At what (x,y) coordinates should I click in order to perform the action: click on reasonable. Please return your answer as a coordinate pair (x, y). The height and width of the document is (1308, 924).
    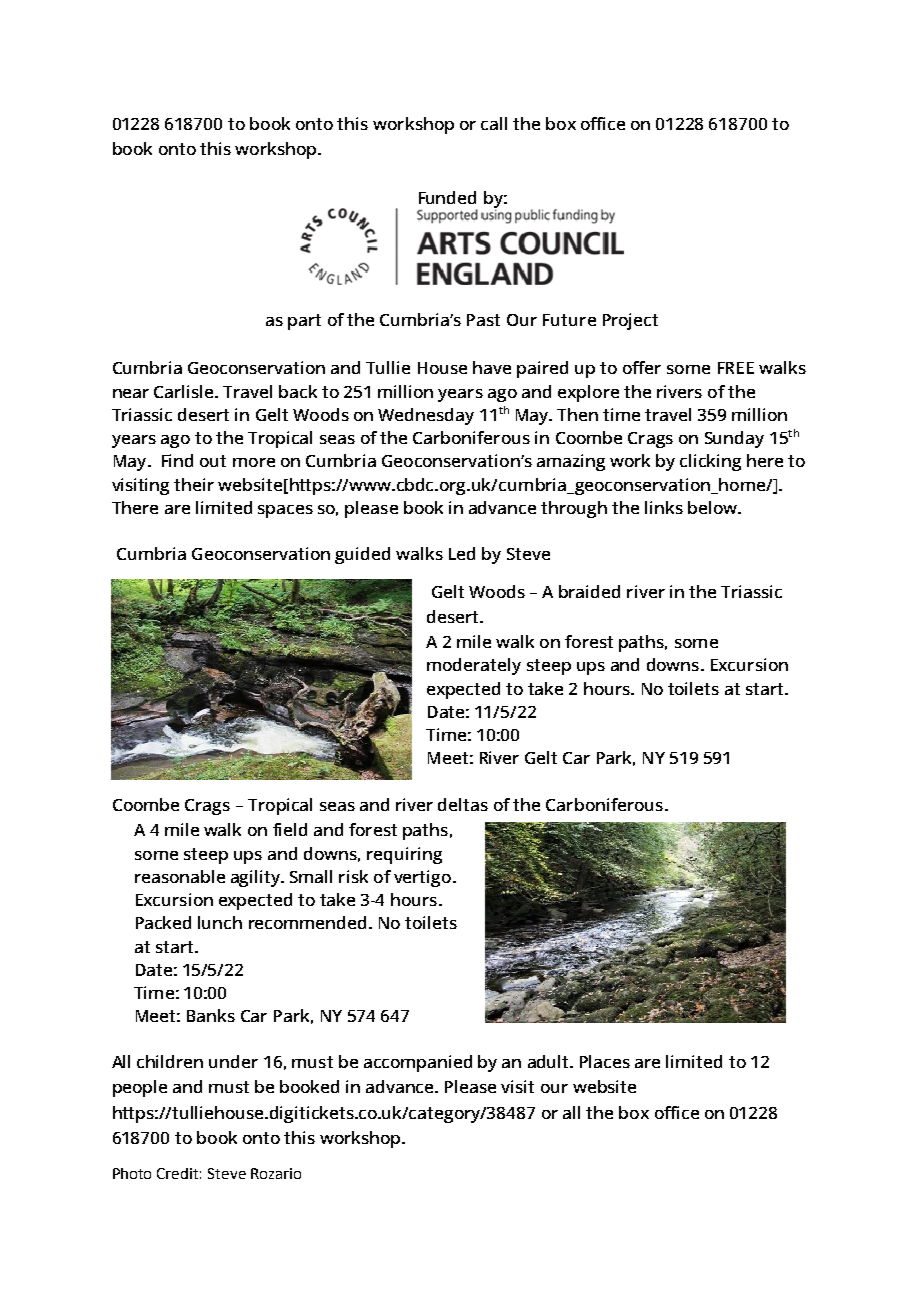
    Looking at the image, I should click on (180, 876).
